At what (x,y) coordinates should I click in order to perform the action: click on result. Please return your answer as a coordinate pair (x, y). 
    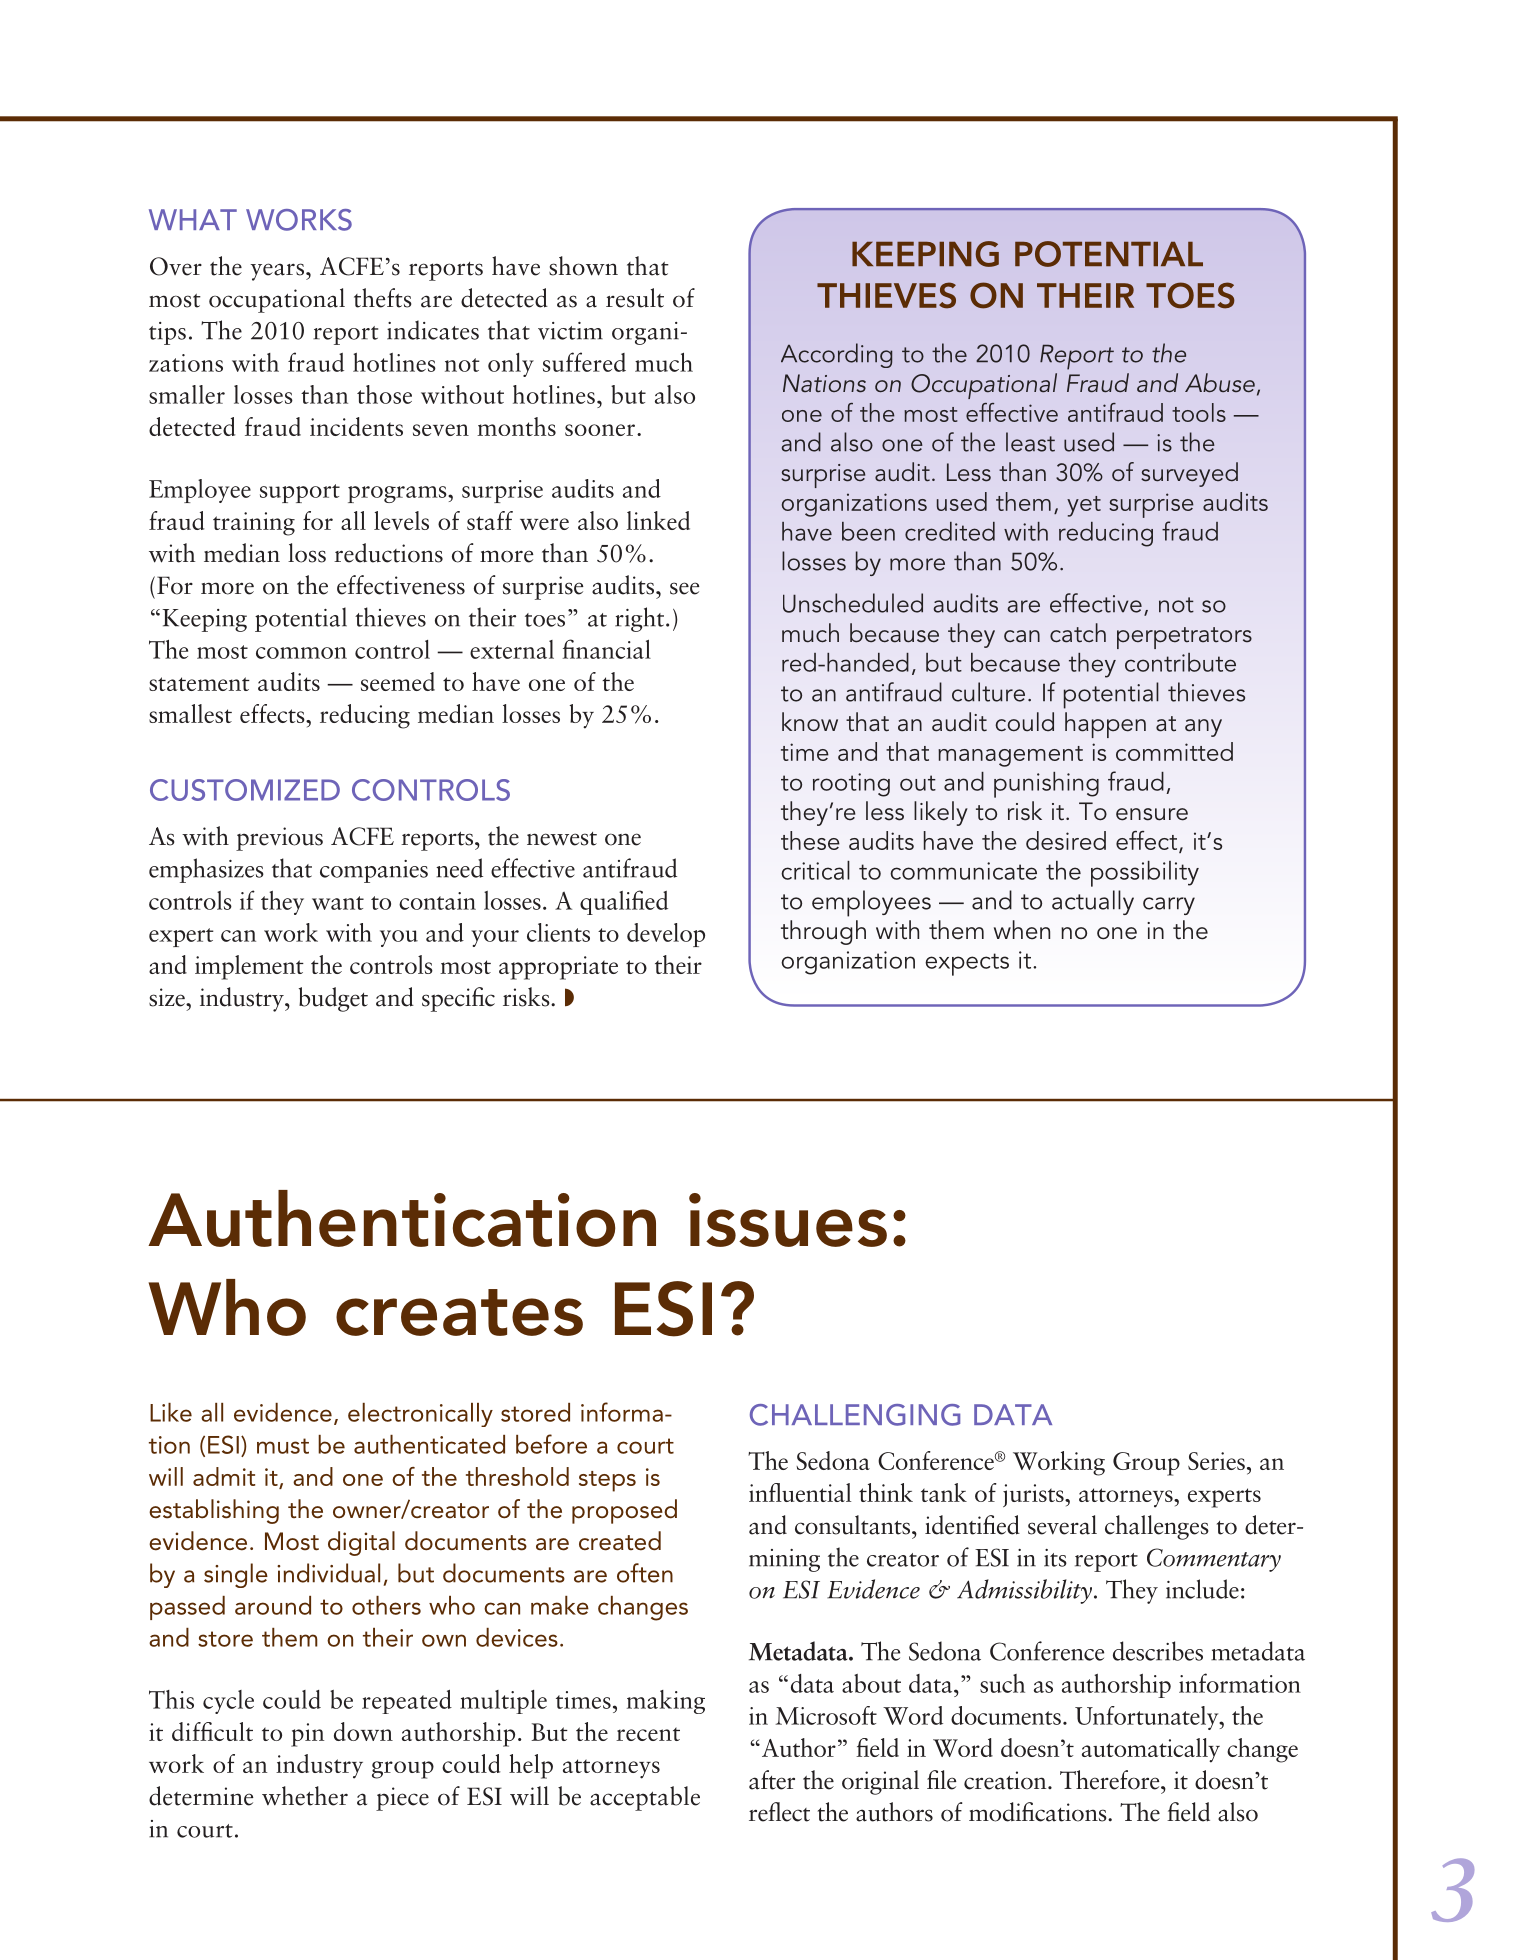
    Looking at the image, I should click on (635, 298).
